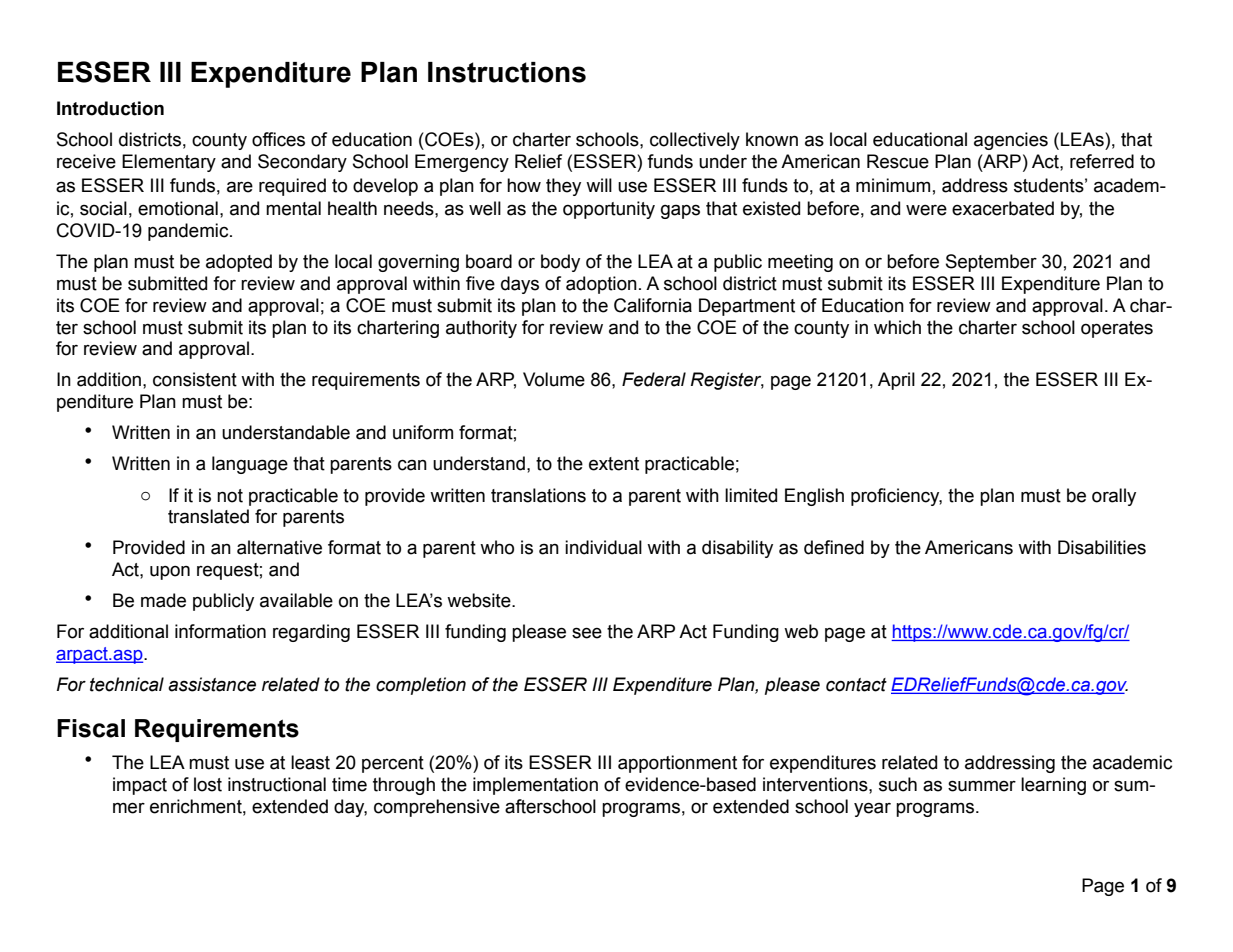  What do you see at coordinates (538, 495) in the screenshot?
I see `translations` at bounding box center [538, 495].
